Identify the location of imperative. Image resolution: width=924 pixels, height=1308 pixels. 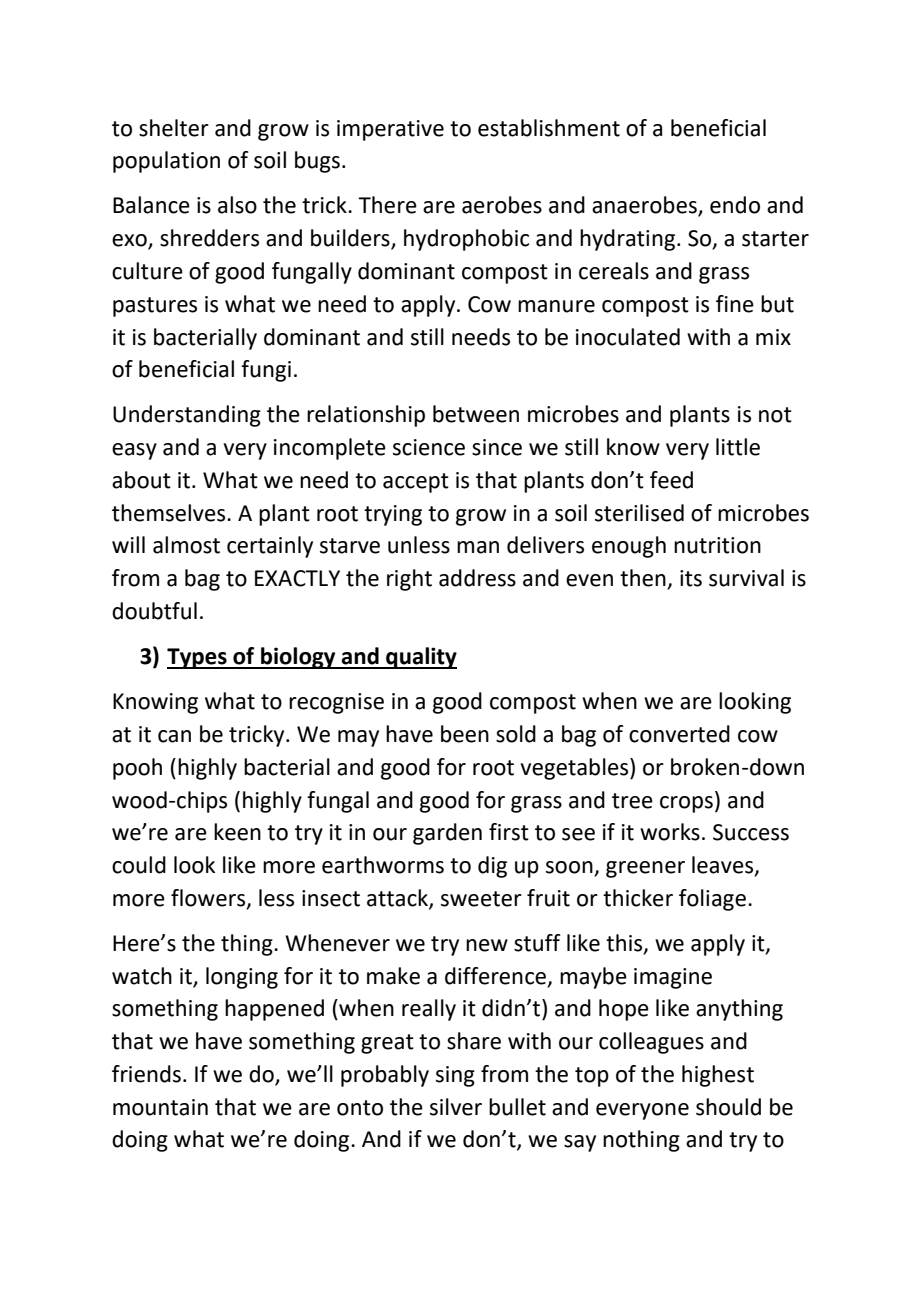
(390, 130).
